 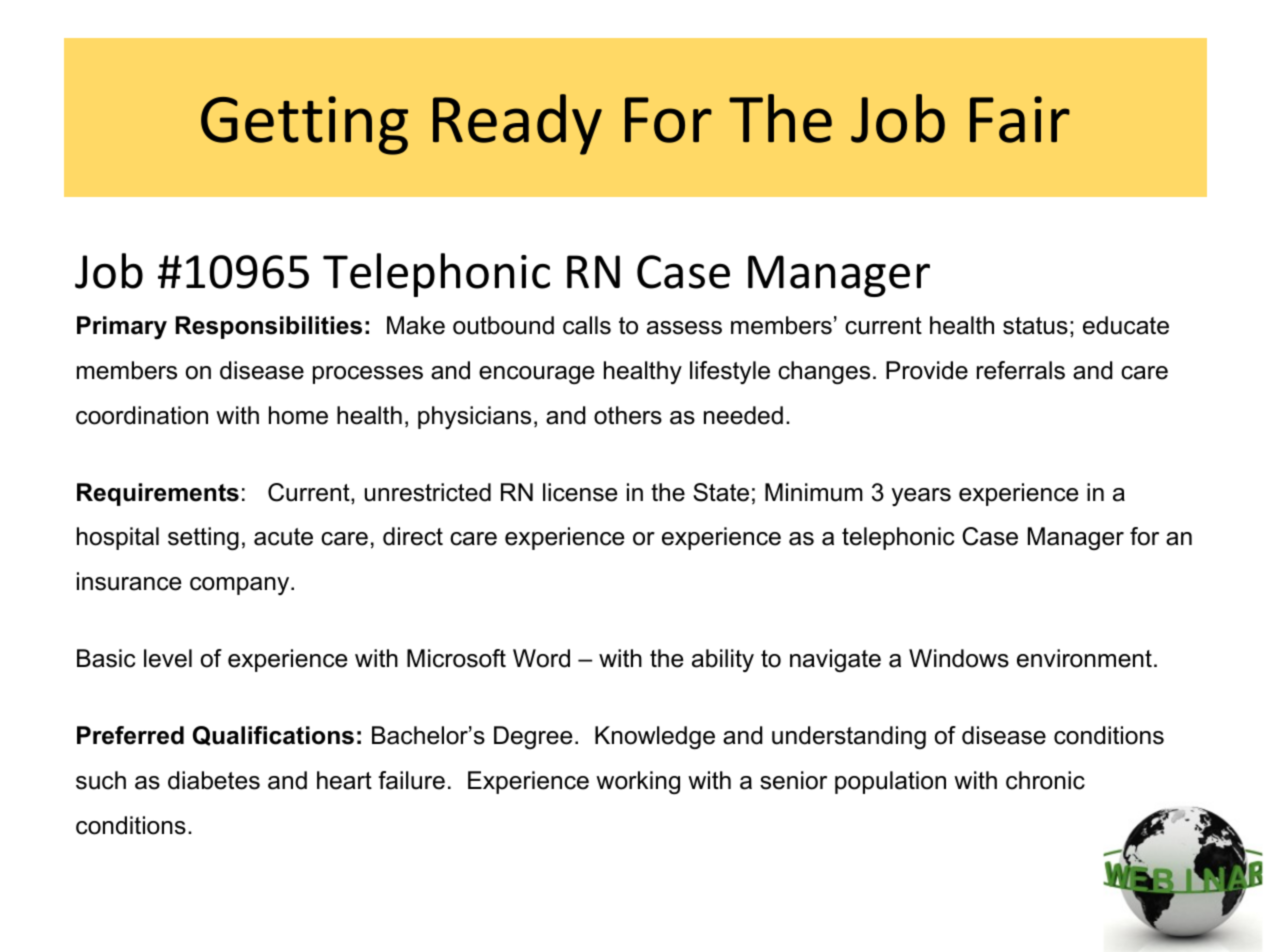 I want to click on diabetes, so click(x=214, y=780).
